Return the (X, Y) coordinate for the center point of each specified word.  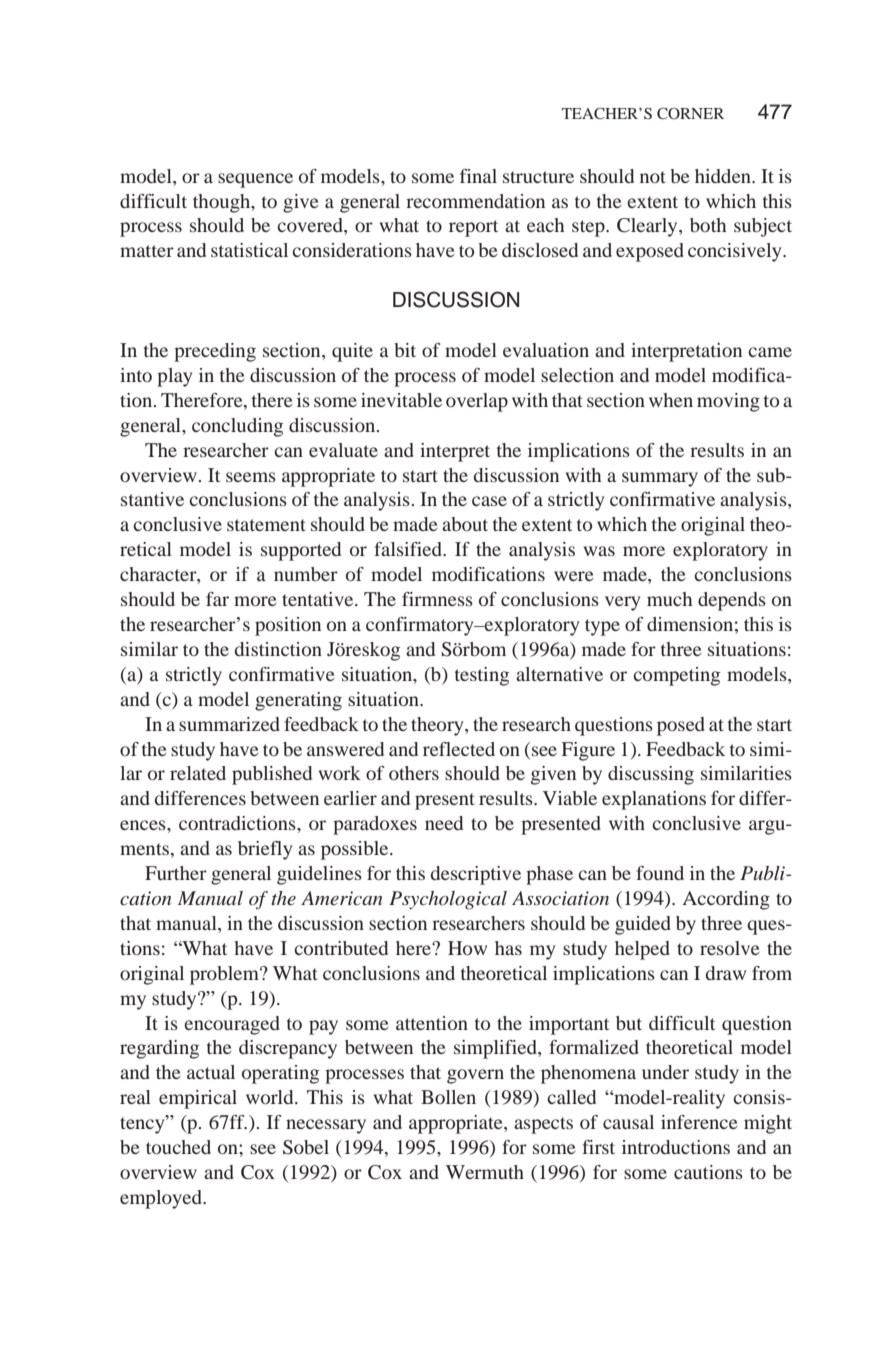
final (478, 176)
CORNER (690, 114)
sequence (255, 180)
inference (699, 1122)
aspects (543, 1125)
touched (178, 1147)
